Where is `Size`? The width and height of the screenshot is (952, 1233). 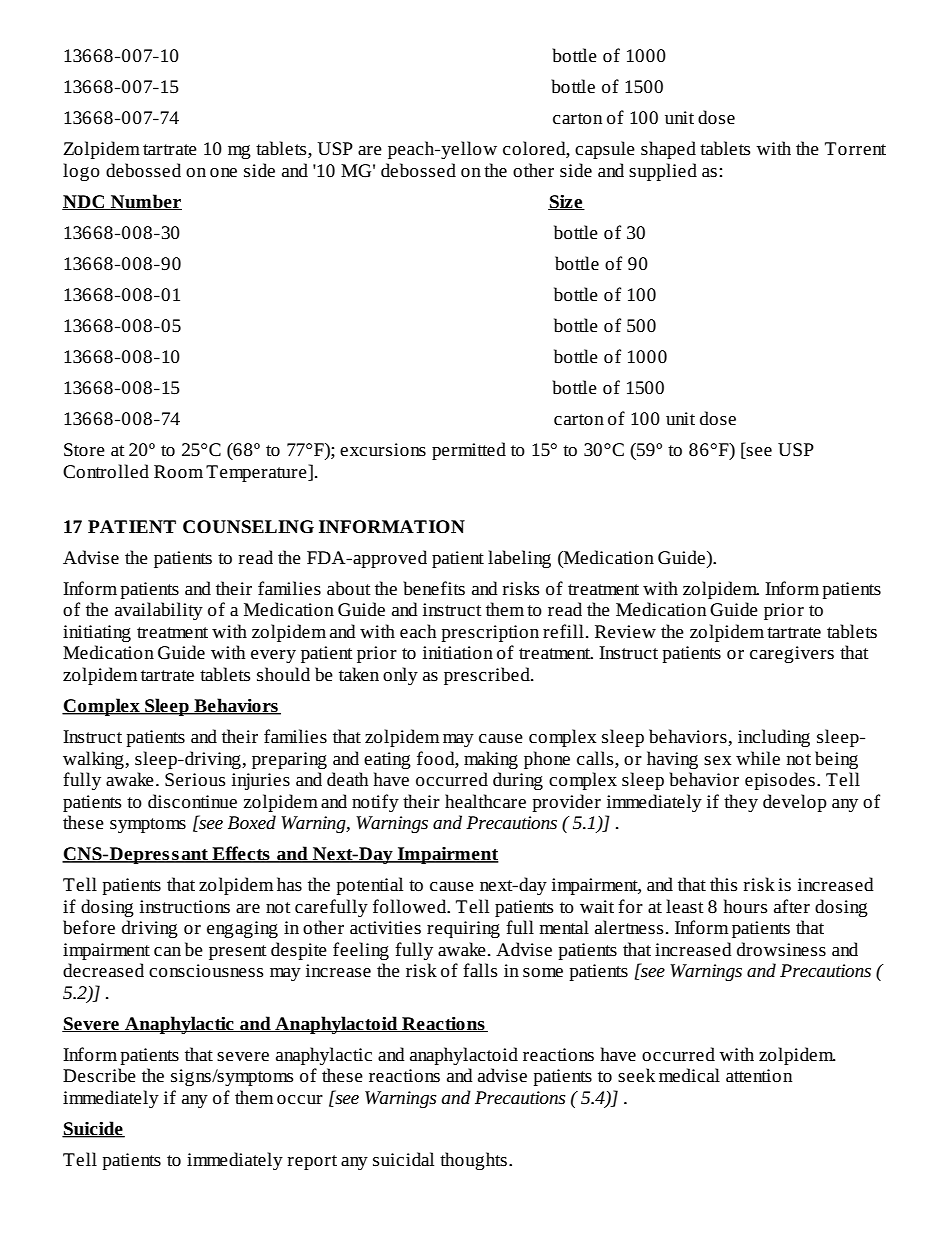 Size is located at coordinates (566, 202).
